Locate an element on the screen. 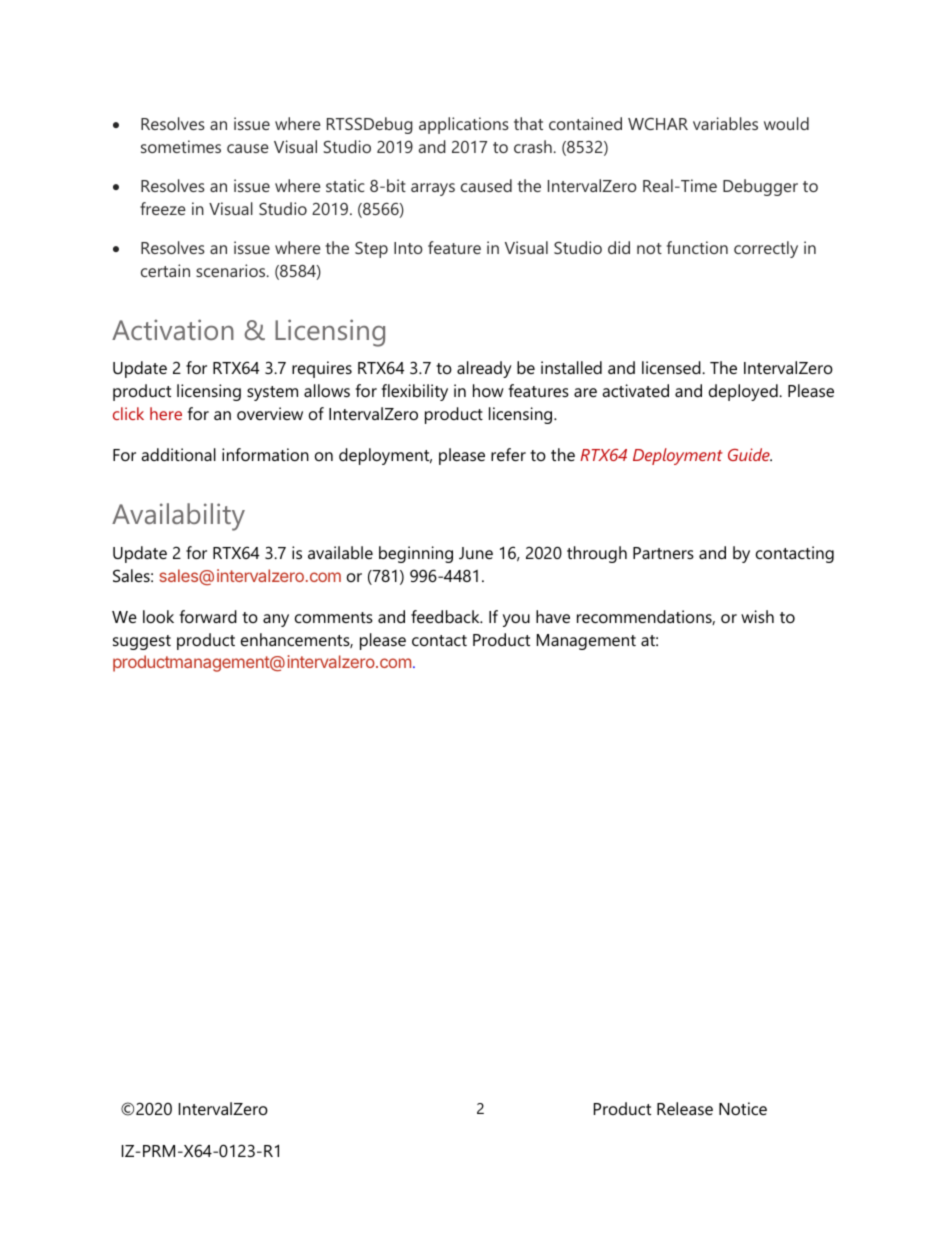 The width and height of the screenshot is (952, 1233). refer is located at coordinates (508, 454).
